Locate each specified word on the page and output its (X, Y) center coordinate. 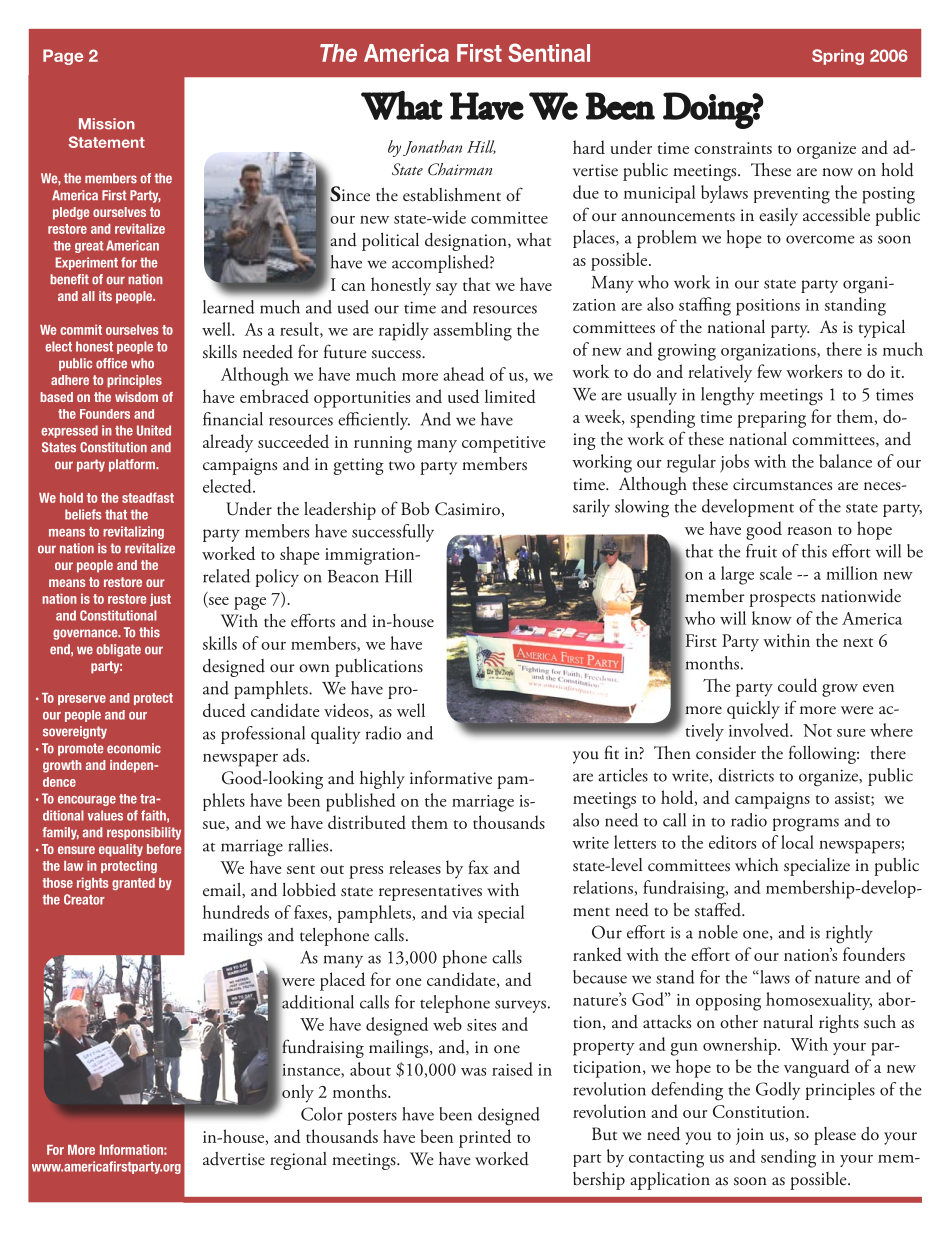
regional (298, 1161)
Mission (107, 124)
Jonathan (432, 148)
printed (485, 1138)
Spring (838, 57)
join (750, 1136)
